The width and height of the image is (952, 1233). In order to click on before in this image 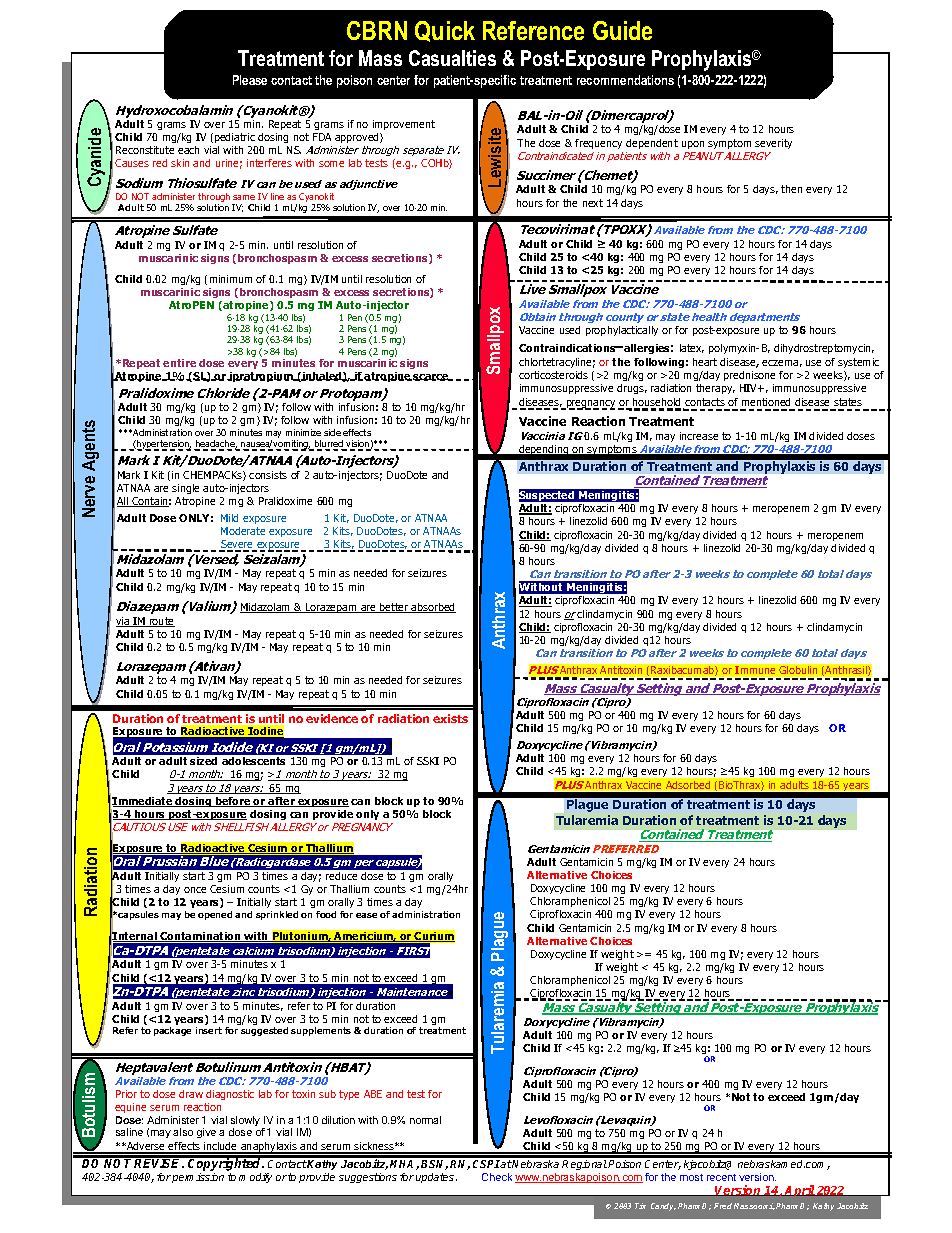, I will do `click(233, 802)`.
